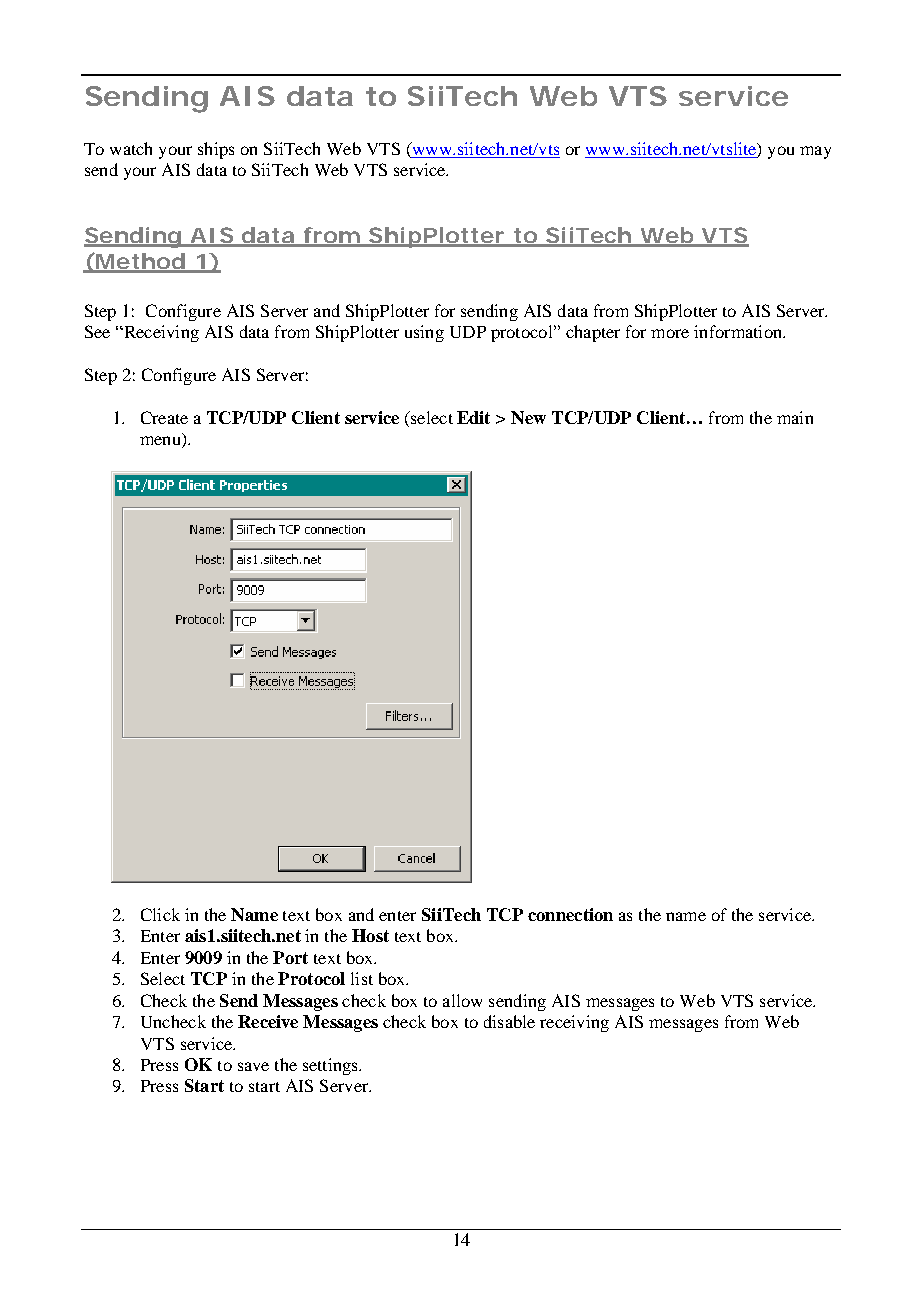 This page has width=924, height=1308. What do you see at coordinates (473, 417) in the page?
I see `Edit` at bounding box center [473, 417].
